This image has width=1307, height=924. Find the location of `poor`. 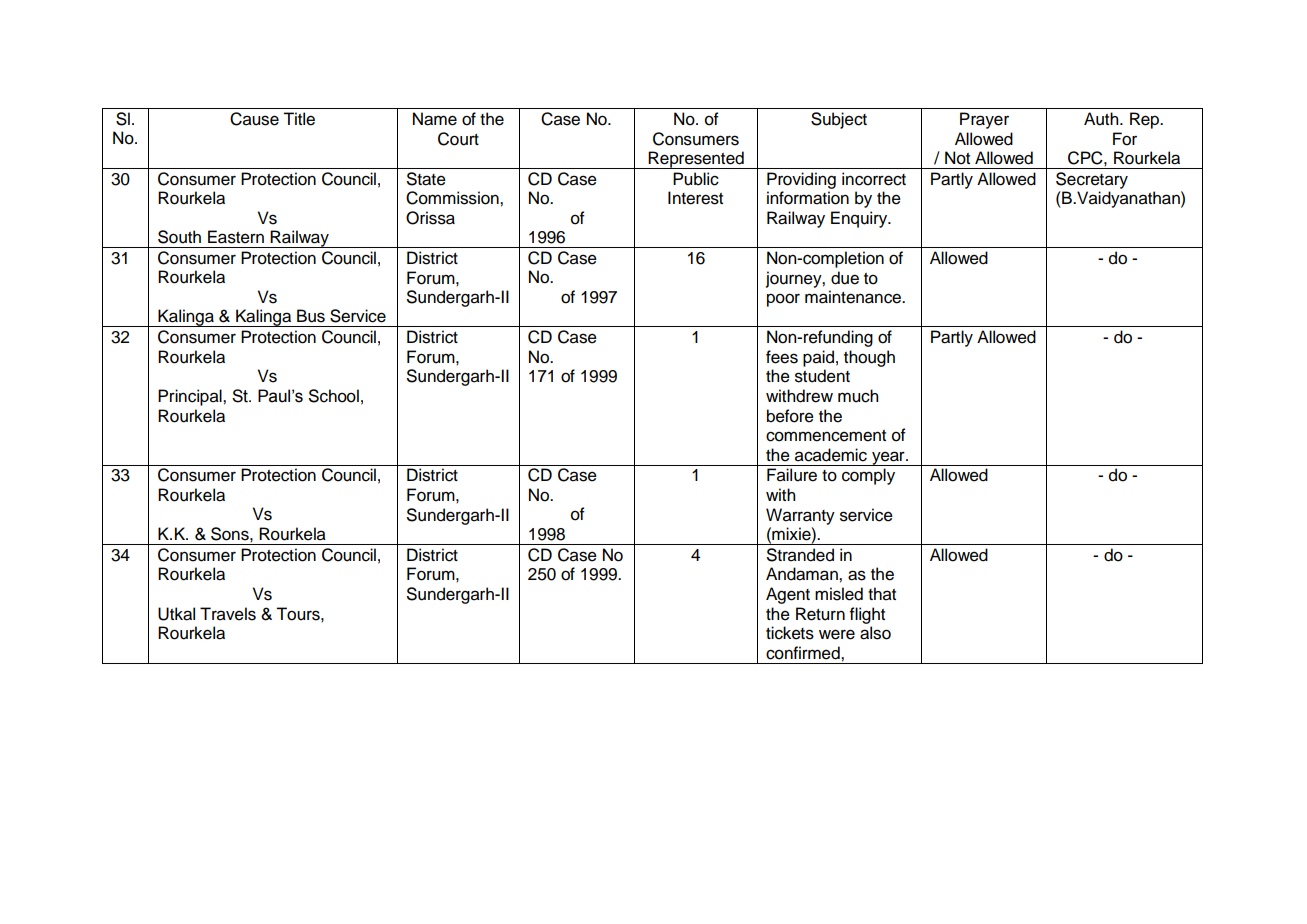

poor is located at coordinates (783, 300).
